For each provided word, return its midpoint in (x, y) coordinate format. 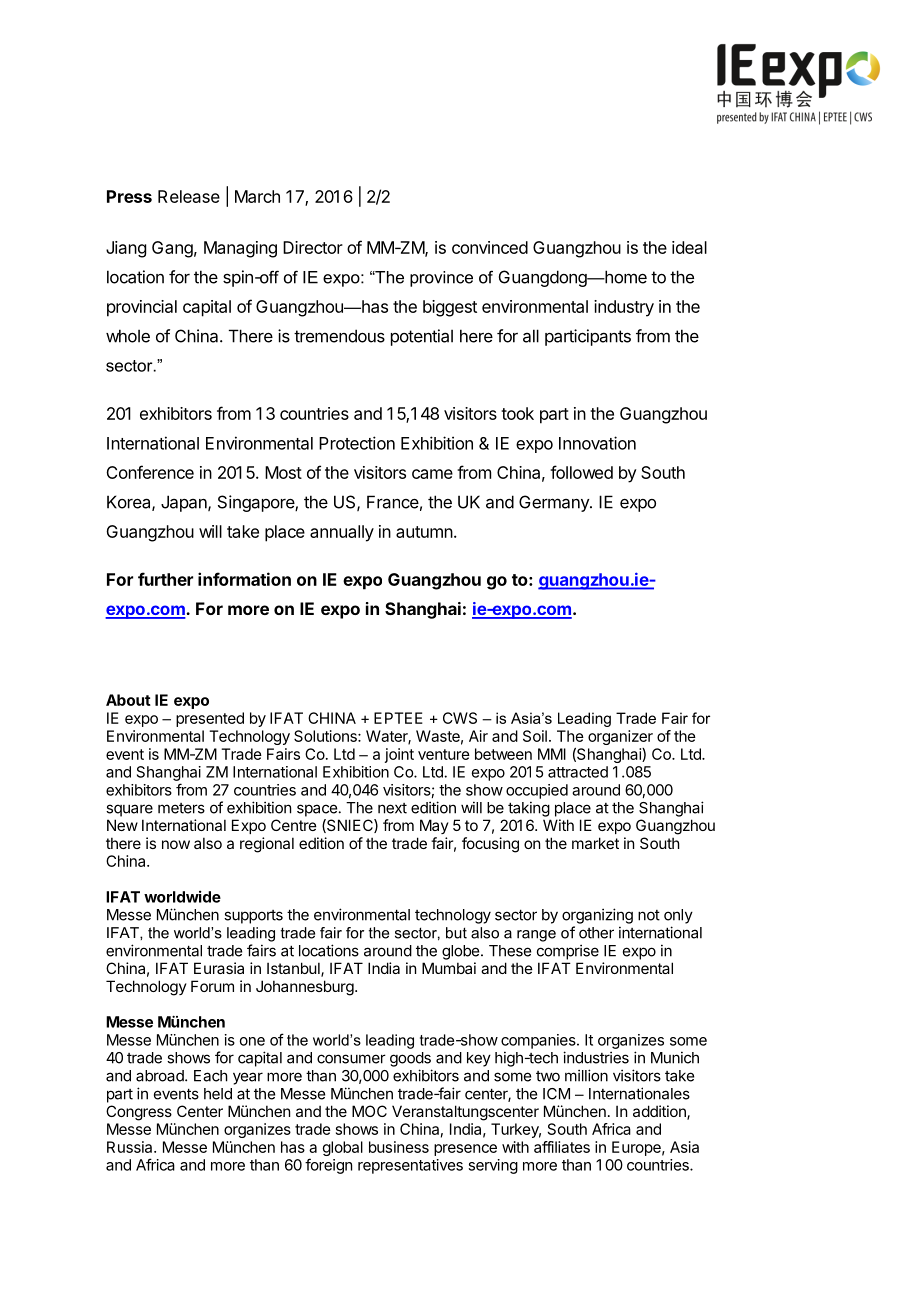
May (434, 826)
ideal (689, 247)
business (399, 1147)
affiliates (562, 1147)
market (595, 843)
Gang (172, 249)
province (441, 279)
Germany (555, 503)
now (176, 844)
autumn (424, 532)
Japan (185, 503)
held (218, 1094)
